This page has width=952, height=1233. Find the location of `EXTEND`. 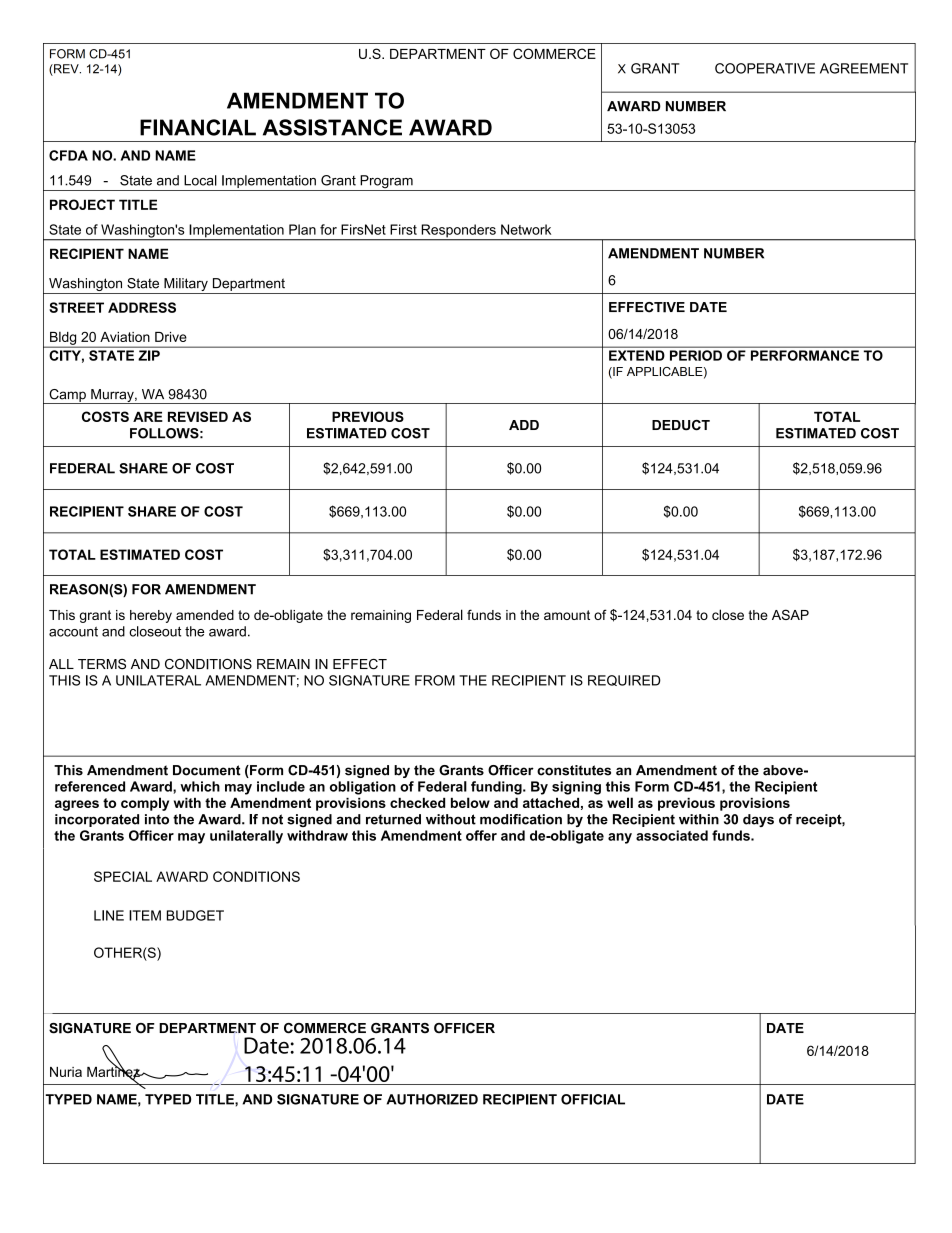

EXTEND is located at coordinates (636, 355).
